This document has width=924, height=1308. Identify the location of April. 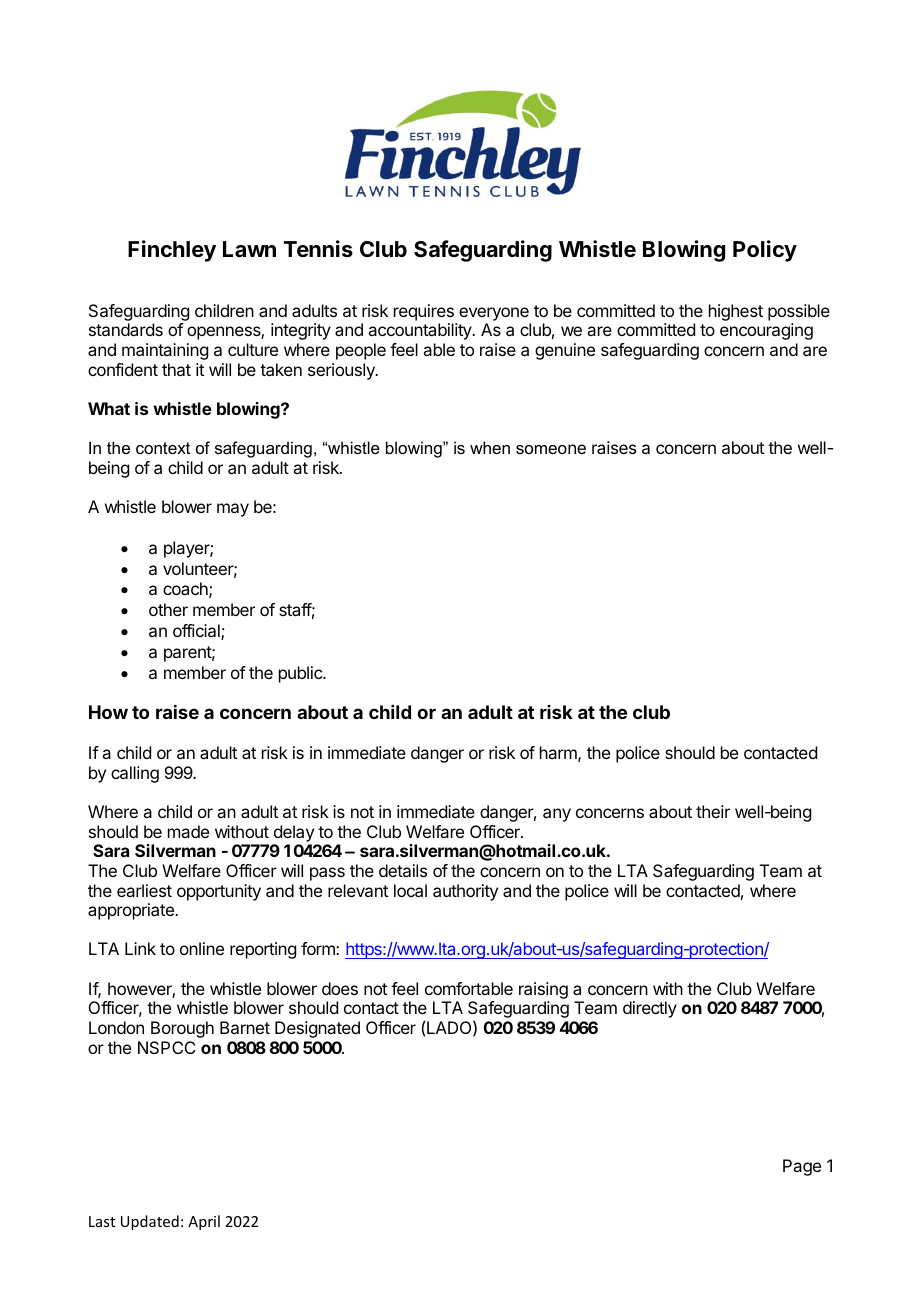
(204, 1222).
